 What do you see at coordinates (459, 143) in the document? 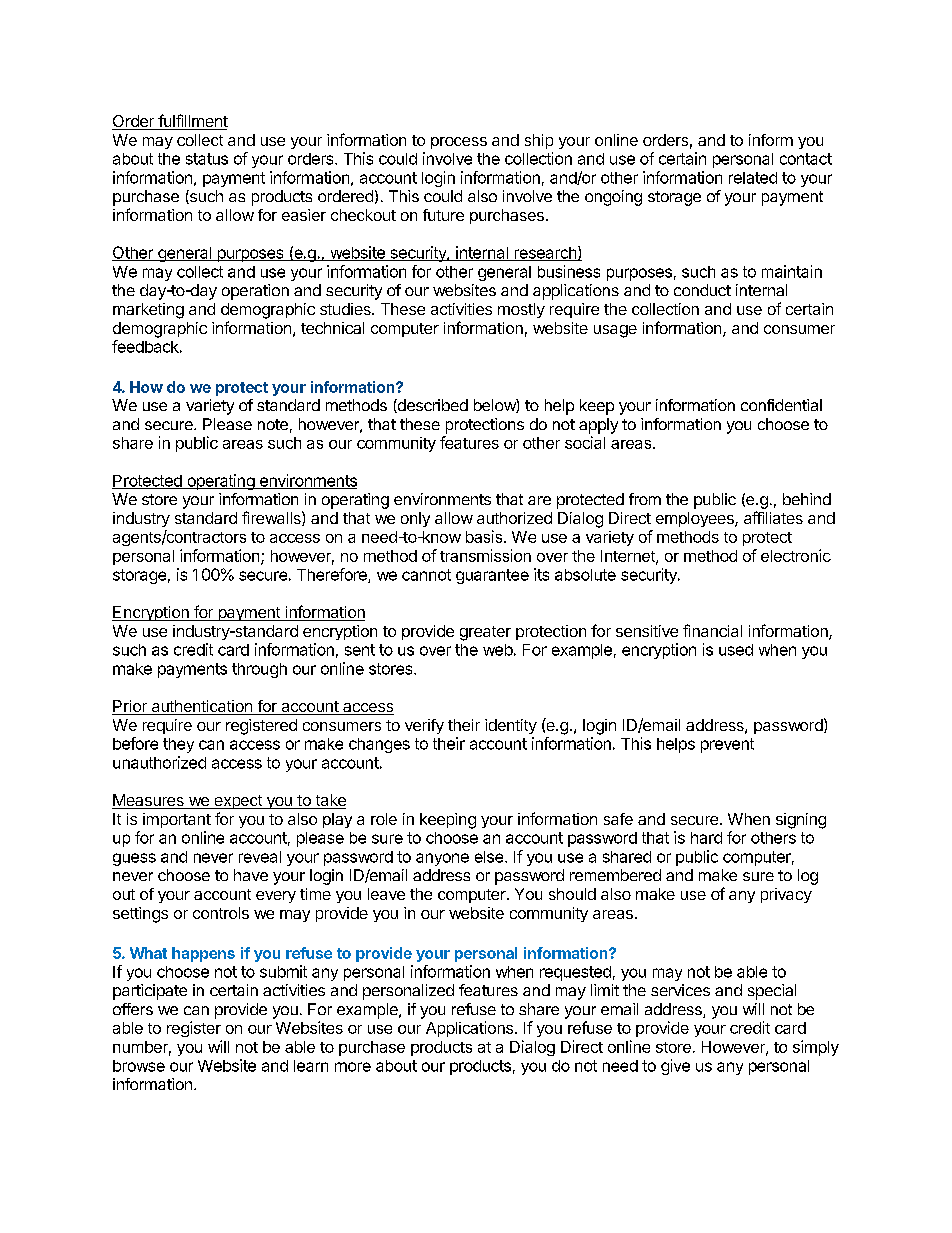
I see `process` at bounding box center [459, 143].
